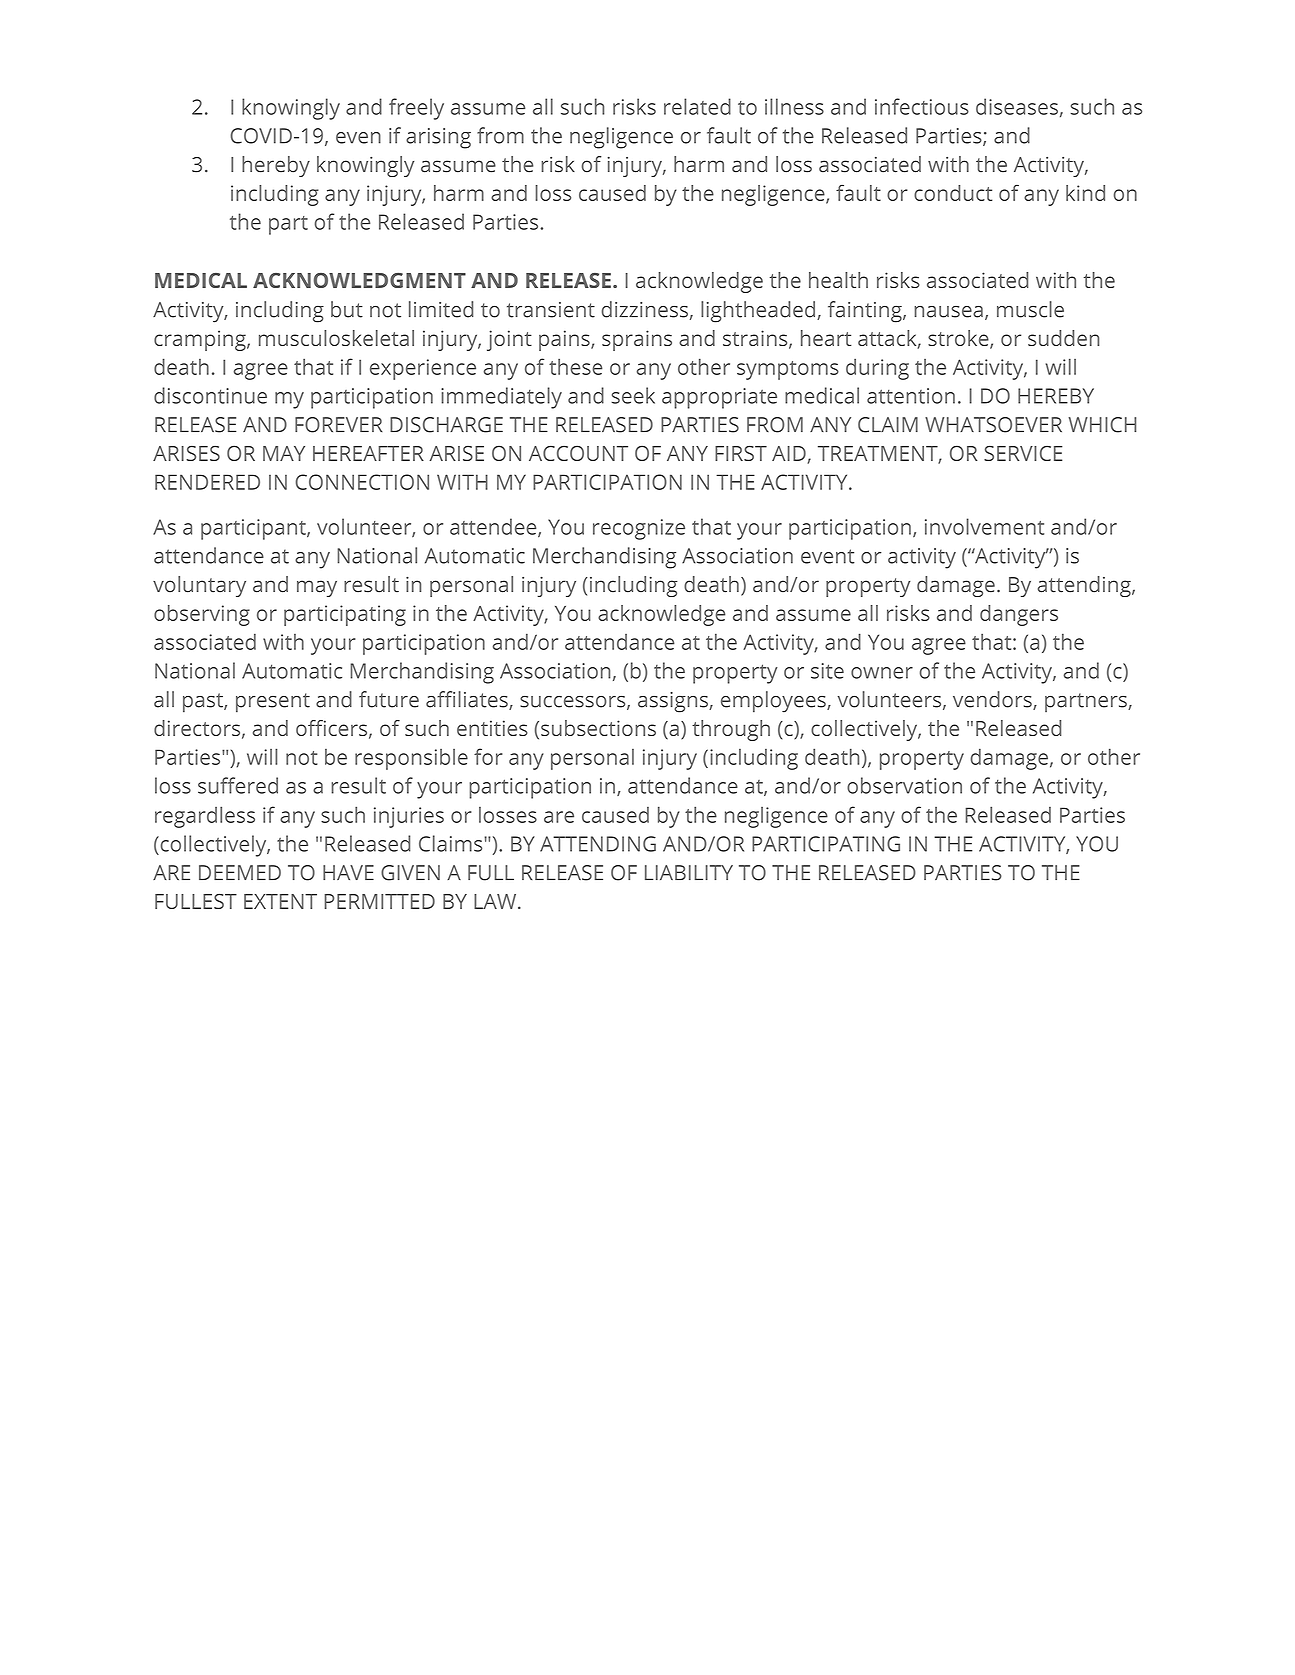 Image resolution: width=1295 pixels, height=1675 pixels. I want to click on LIABILITY, so click(689, 872).
